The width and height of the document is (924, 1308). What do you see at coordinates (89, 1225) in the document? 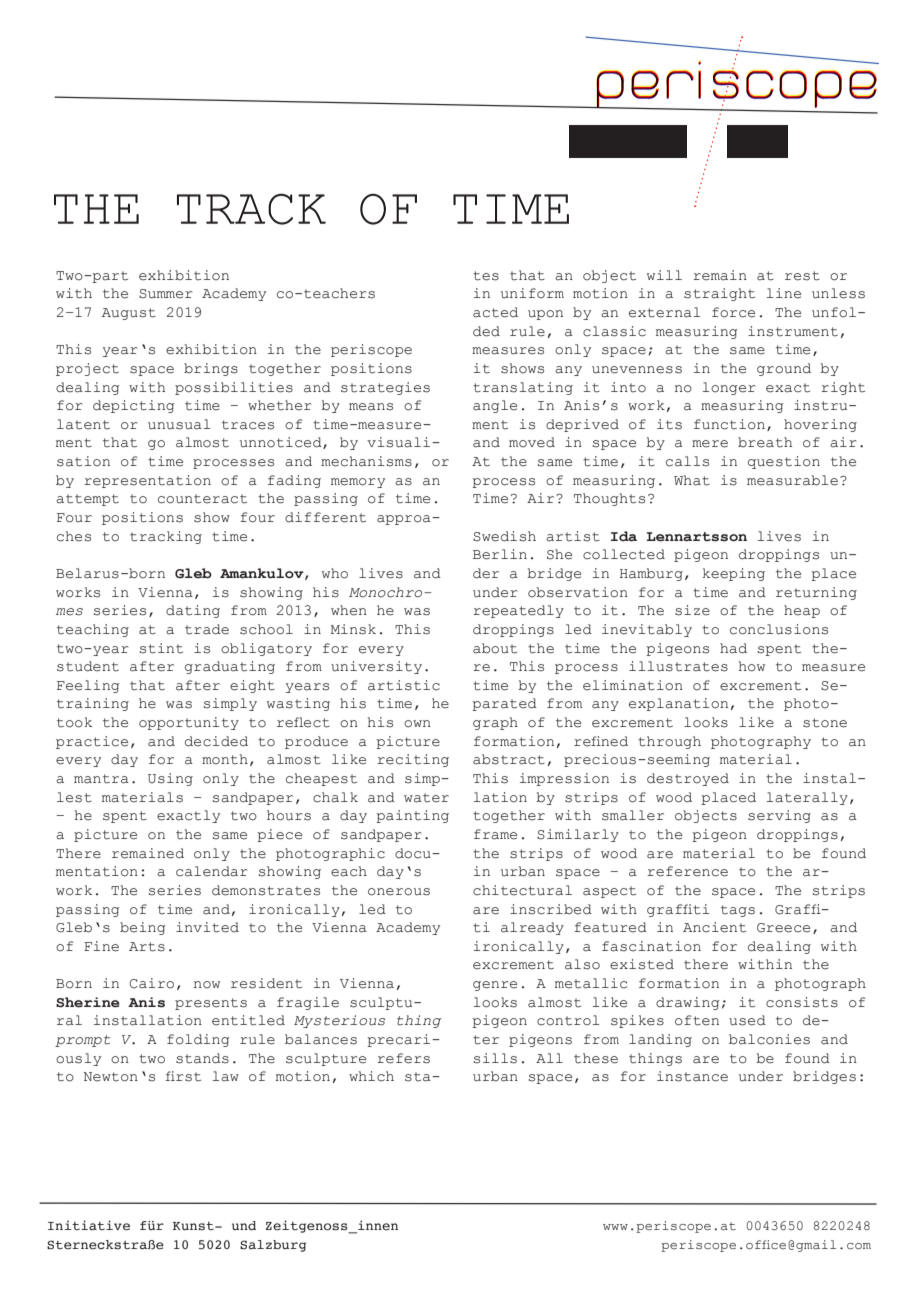
I see `Initiative` at bounding box center [89, 1225].
